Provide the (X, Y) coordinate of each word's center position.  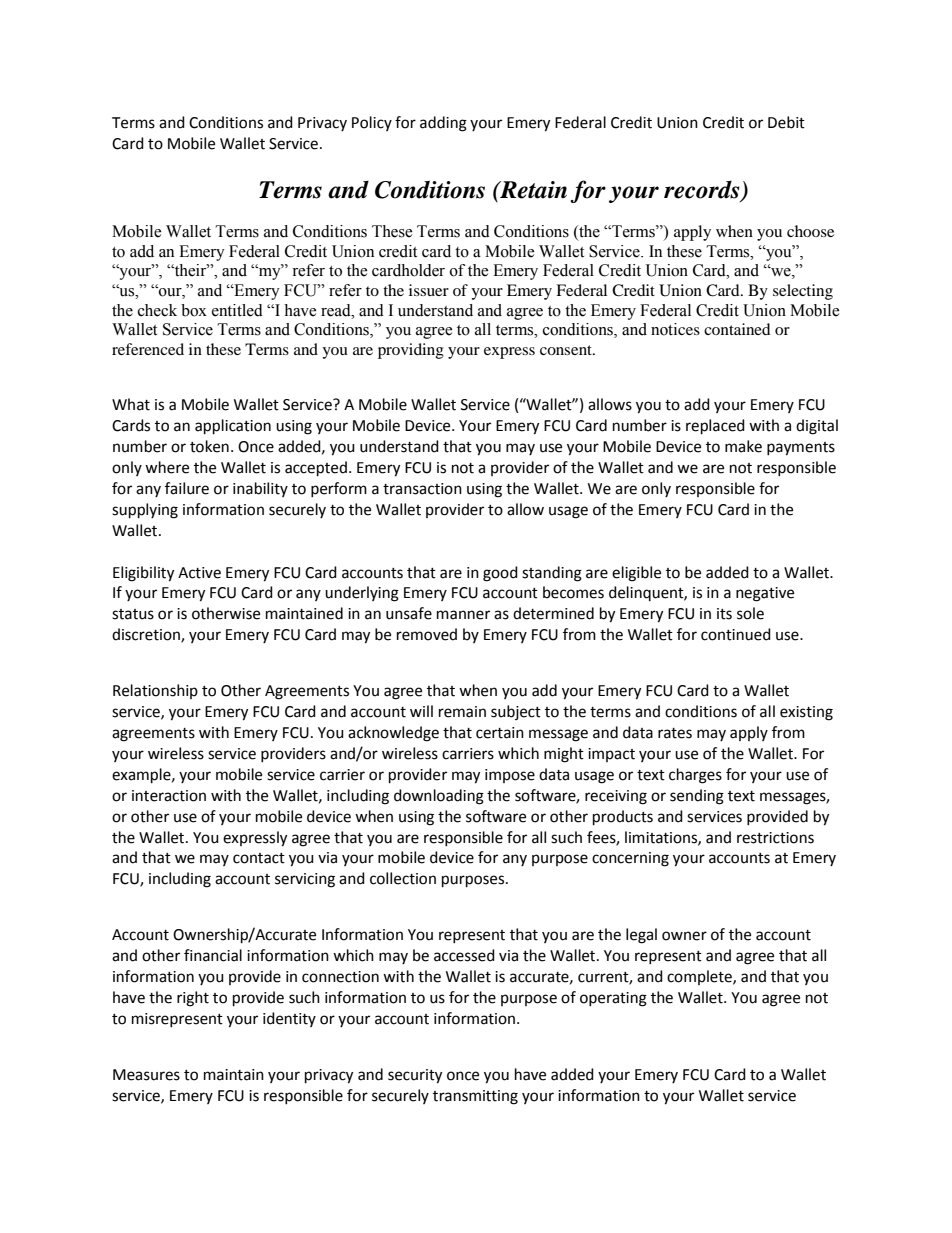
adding (443, 124)
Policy (372, 123)
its (724, 614)
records (703, 191)
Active (199, 573)
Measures (146, 1075)
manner (463, 615)
